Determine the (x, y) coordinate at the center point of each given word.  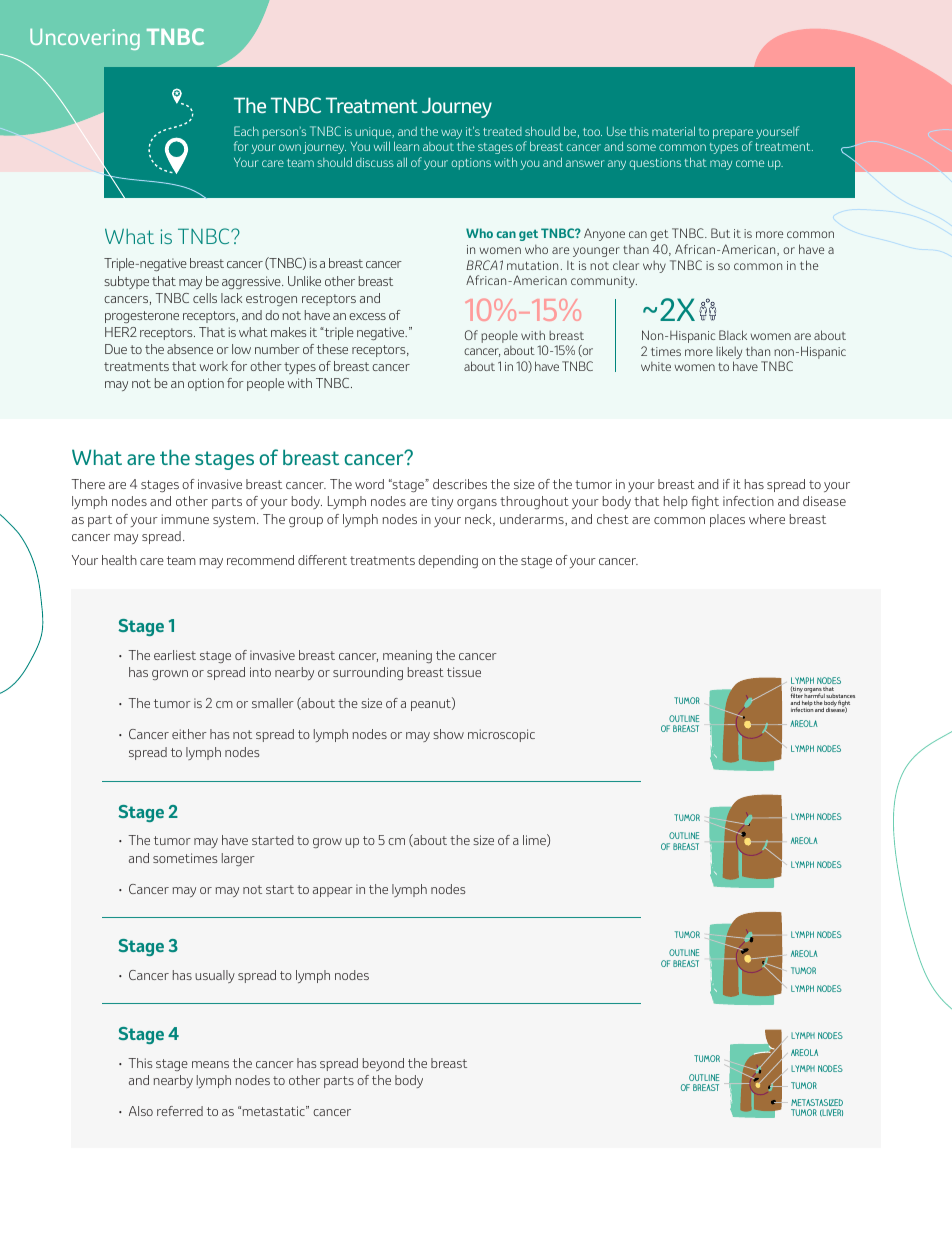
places (727, 520)
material (673, 131)
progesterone (142, 317)
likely (729, 354)
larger (238, 859)
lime (535, 840)
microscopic (501, 735)
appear (333, 892)
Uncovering (85, 39)
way (451, 134)
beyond (383, 1064)
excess (367, 316)
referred (180, 1111)
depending (448, 561)
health (119, 560)
